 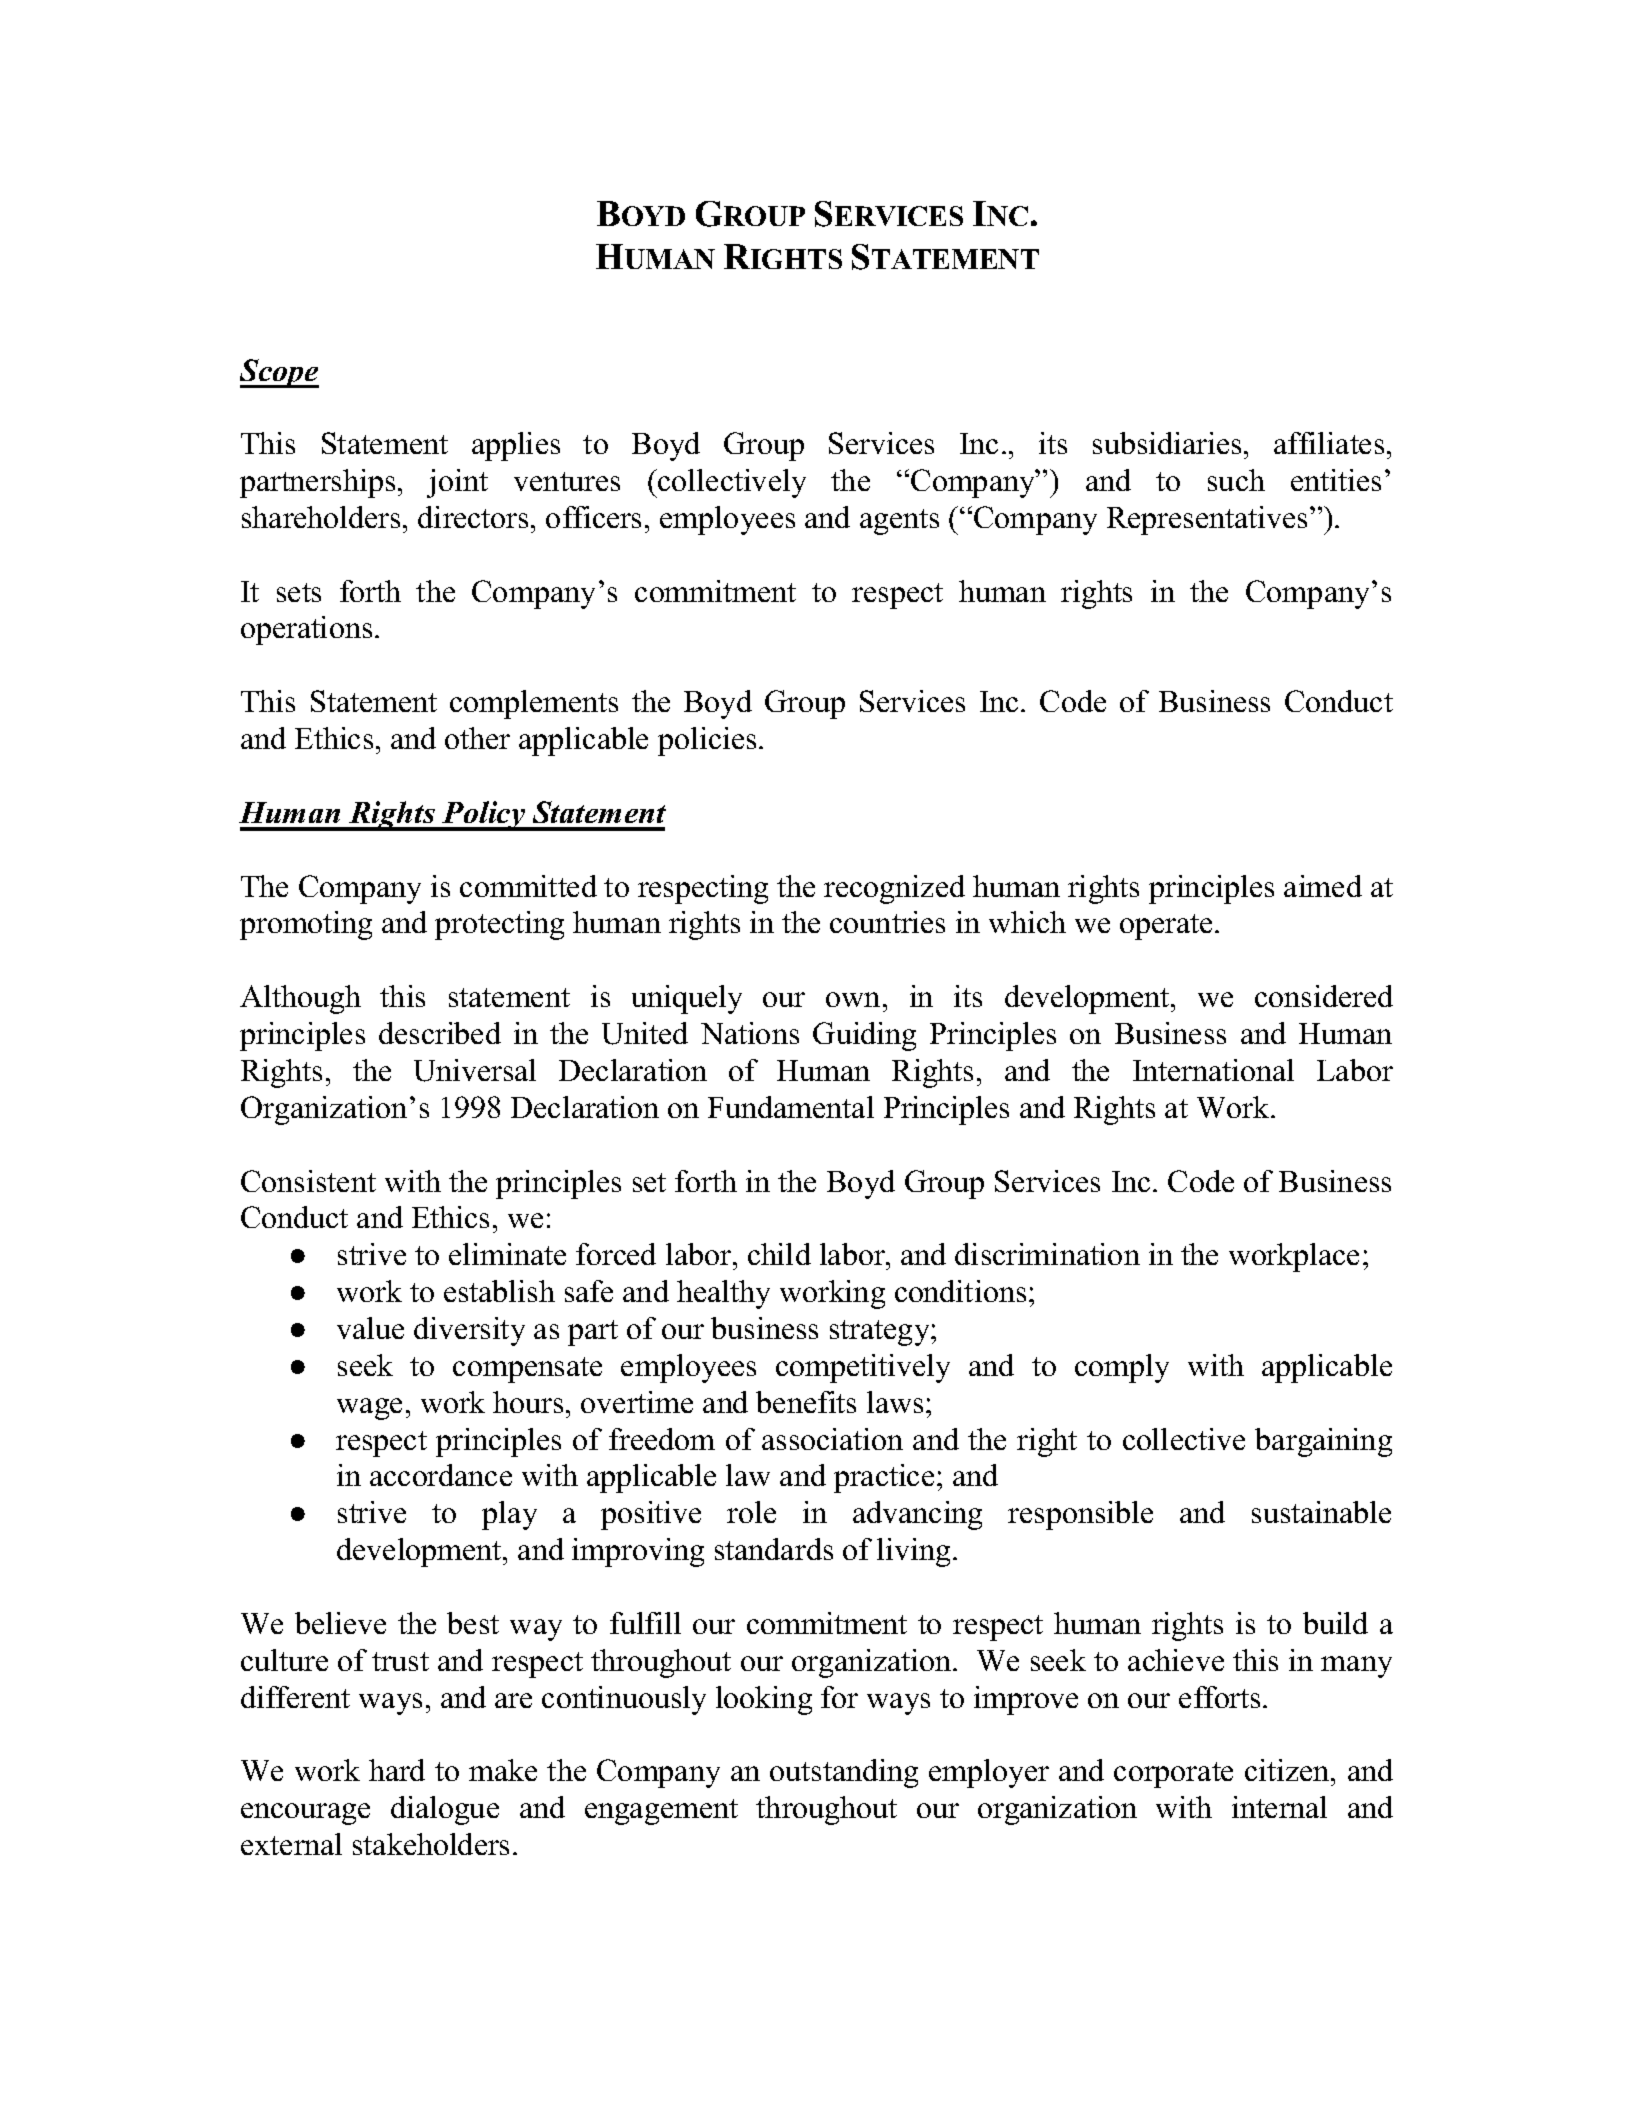 What do you see at coordinates (475, 1070) in the screenshot?
I see `Universal` at bounding box center [475, 1070].
